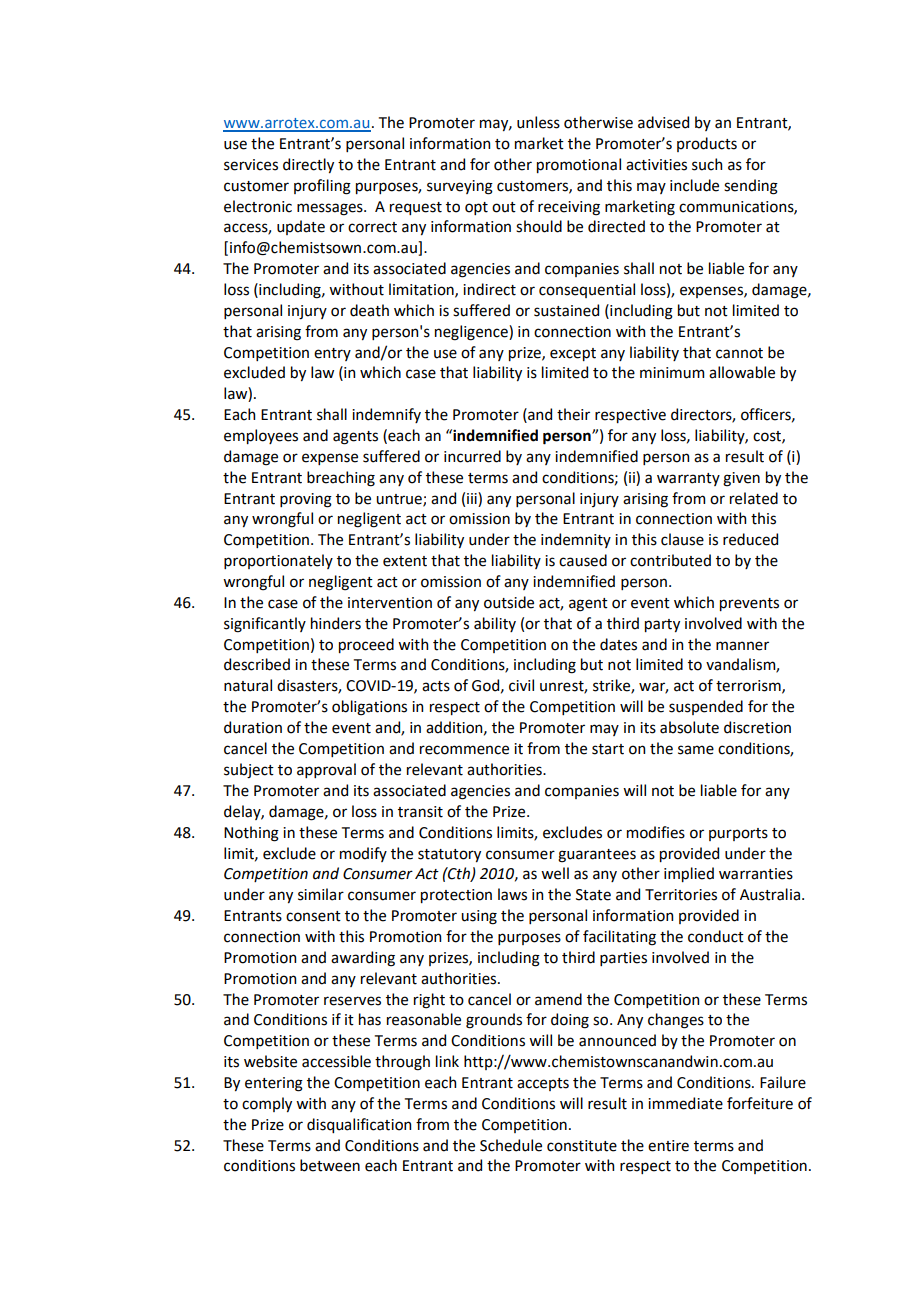 The image size is (924, 1308). Describe the element at coordinates (538, 122) in the image. I see `unless` at that location.
